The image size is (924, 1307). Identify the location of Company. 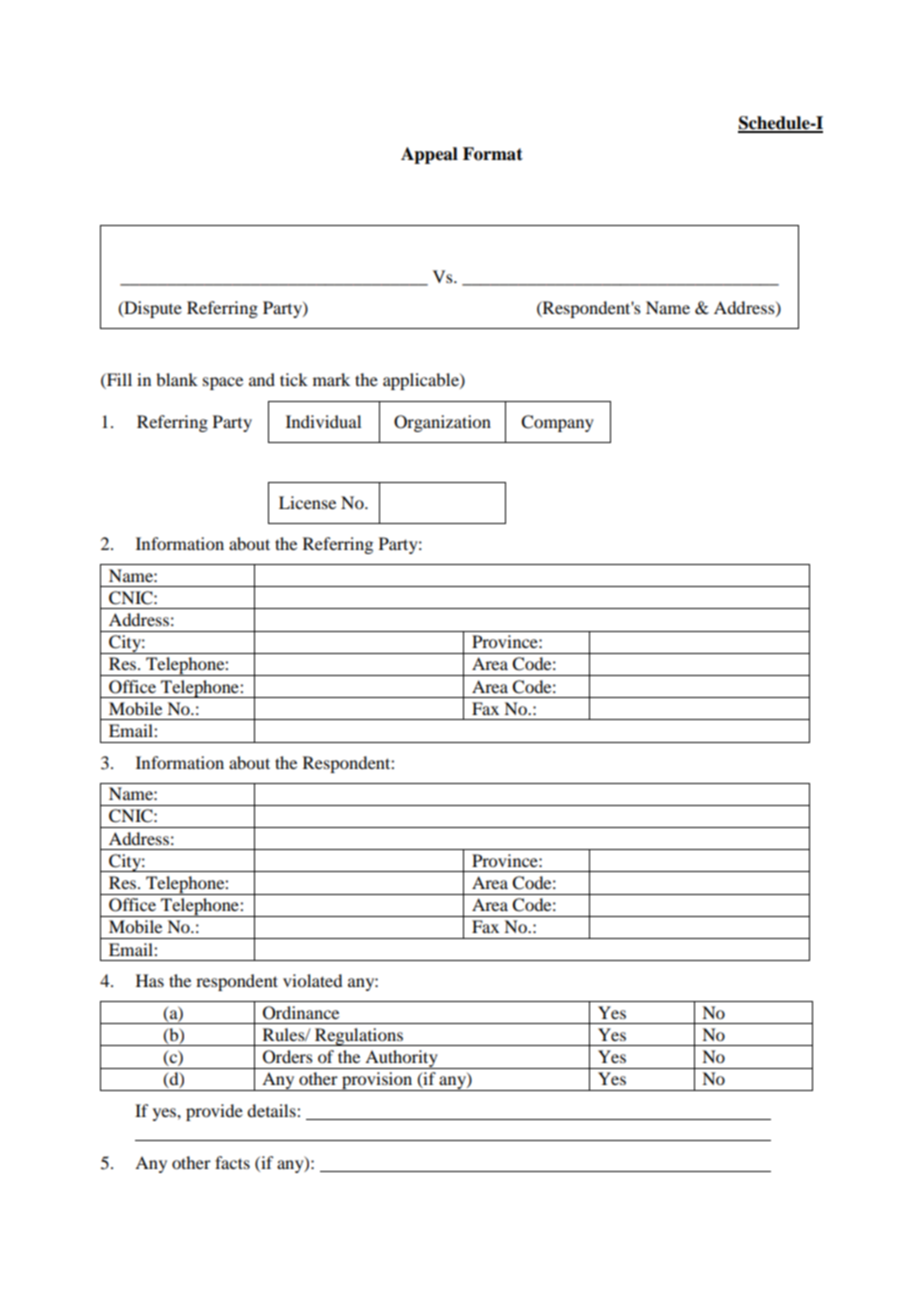
(557, 423).
